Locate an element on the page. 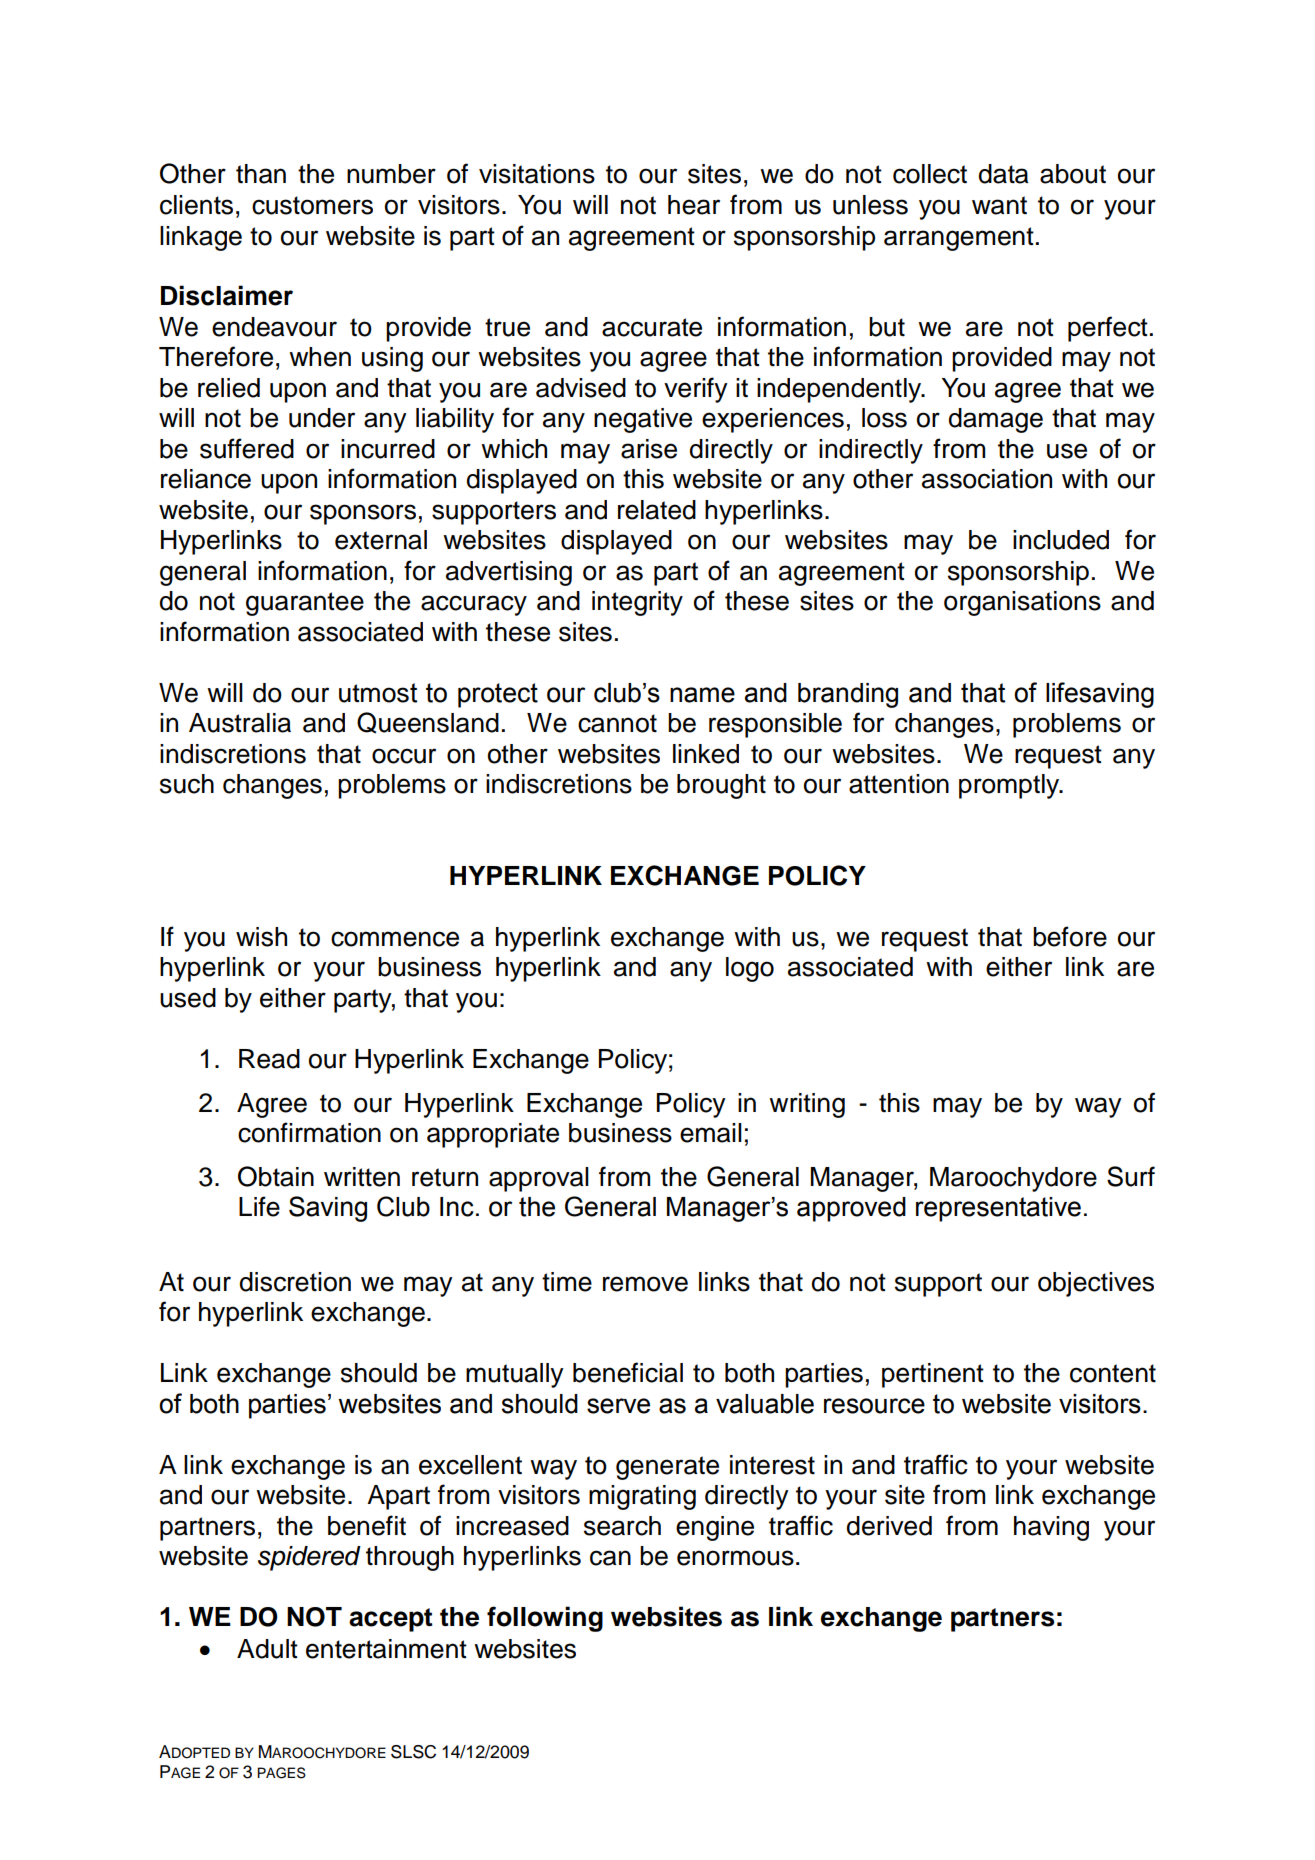 The image size is (1315, 1860). confirmation is located at coordinates (309, 1132).
